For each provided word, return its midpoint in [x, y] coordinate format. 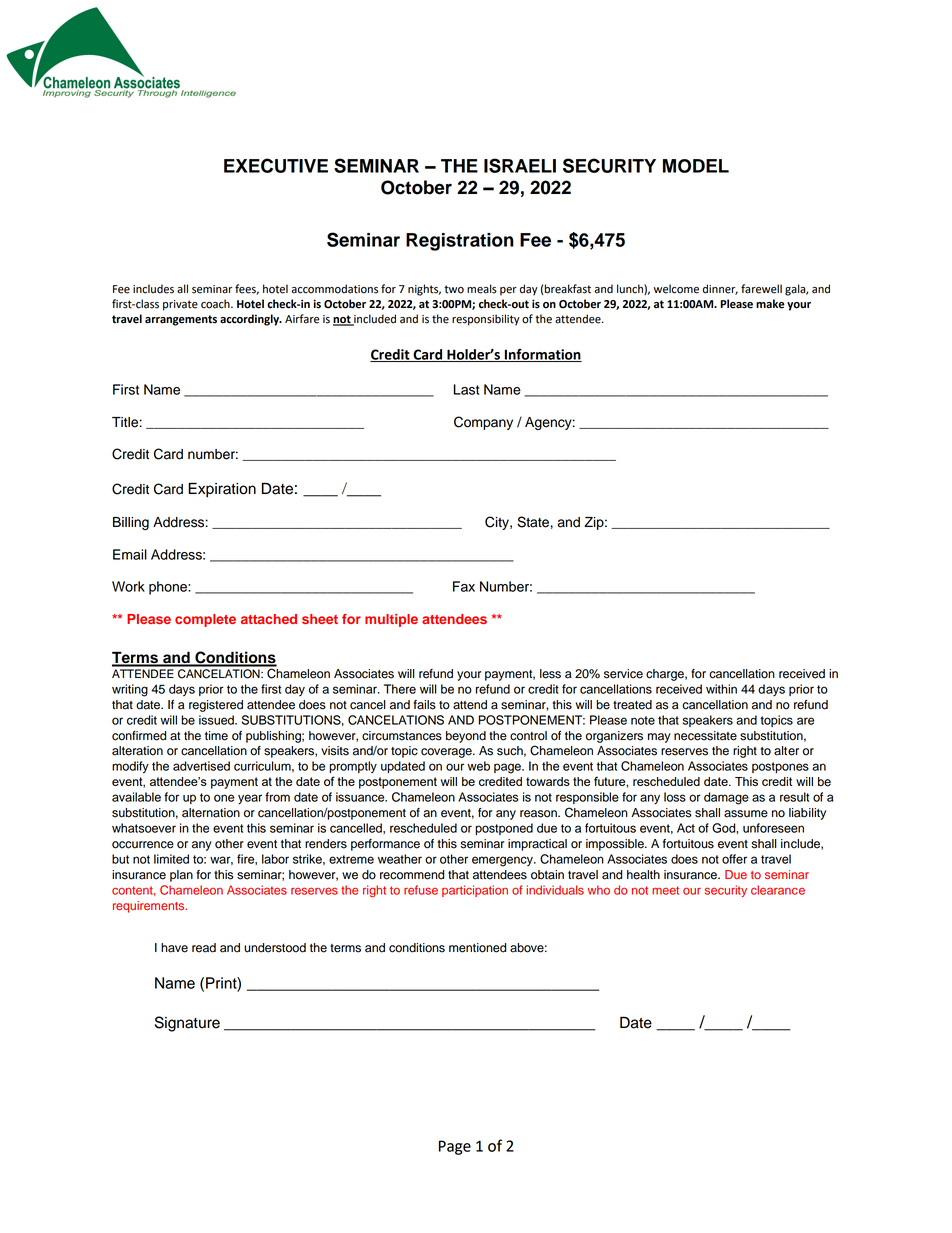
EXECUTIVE [276, 165]
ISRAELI [520, 165]
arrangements [181, 320]
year [250, 799]
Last [466, 389]
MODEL [696, 166]
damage [726, 798]
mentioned [477, 948]
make [770, 304]
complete [205, 620]
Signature [187, 1024]
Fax [464, 586]
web [478, 766]
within [721, 689]
